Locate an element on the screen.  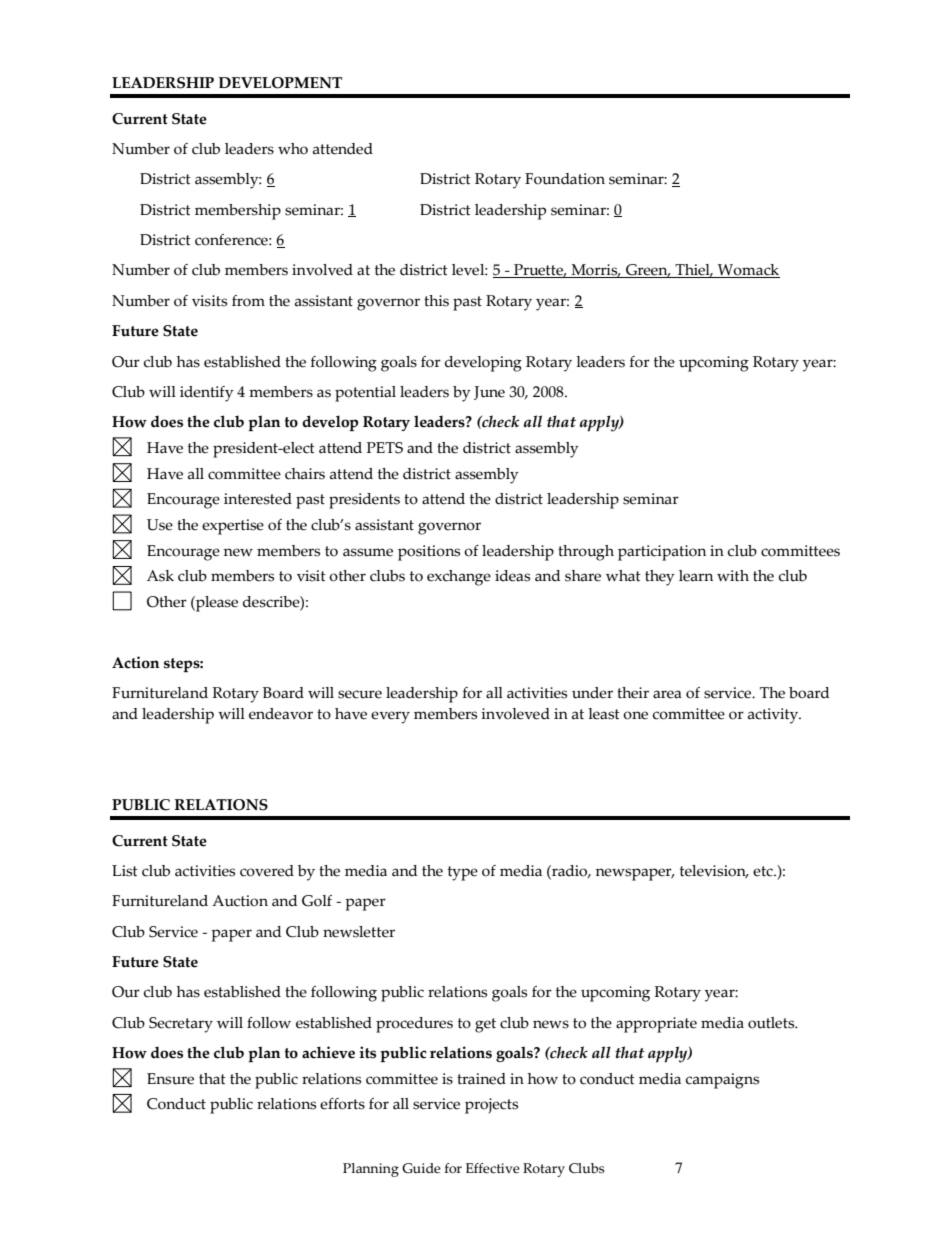
Auction is located at coordinates (240, 901).
